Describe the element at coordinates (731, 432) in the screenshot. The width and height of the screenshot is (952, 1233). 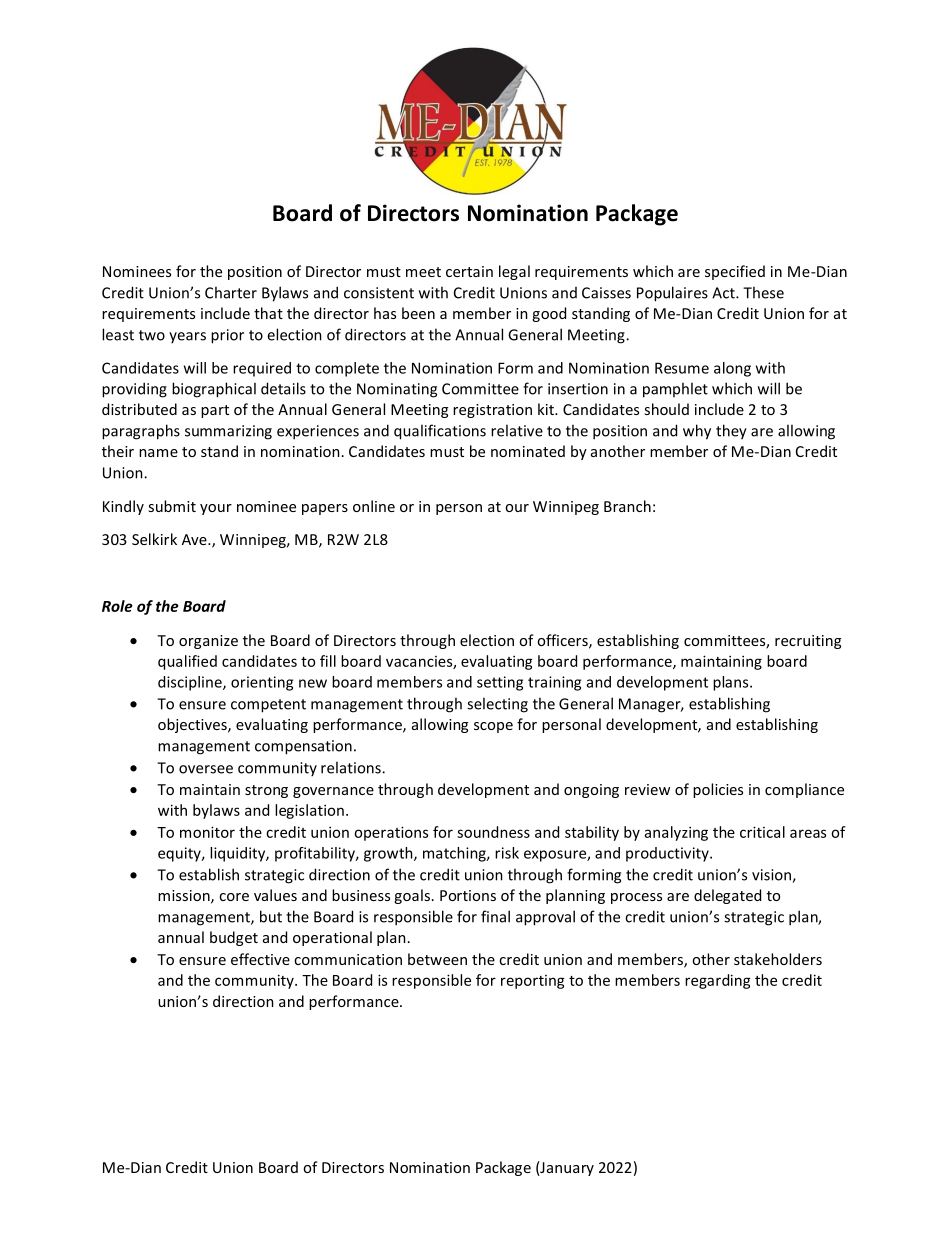
I see `they` at that location.
